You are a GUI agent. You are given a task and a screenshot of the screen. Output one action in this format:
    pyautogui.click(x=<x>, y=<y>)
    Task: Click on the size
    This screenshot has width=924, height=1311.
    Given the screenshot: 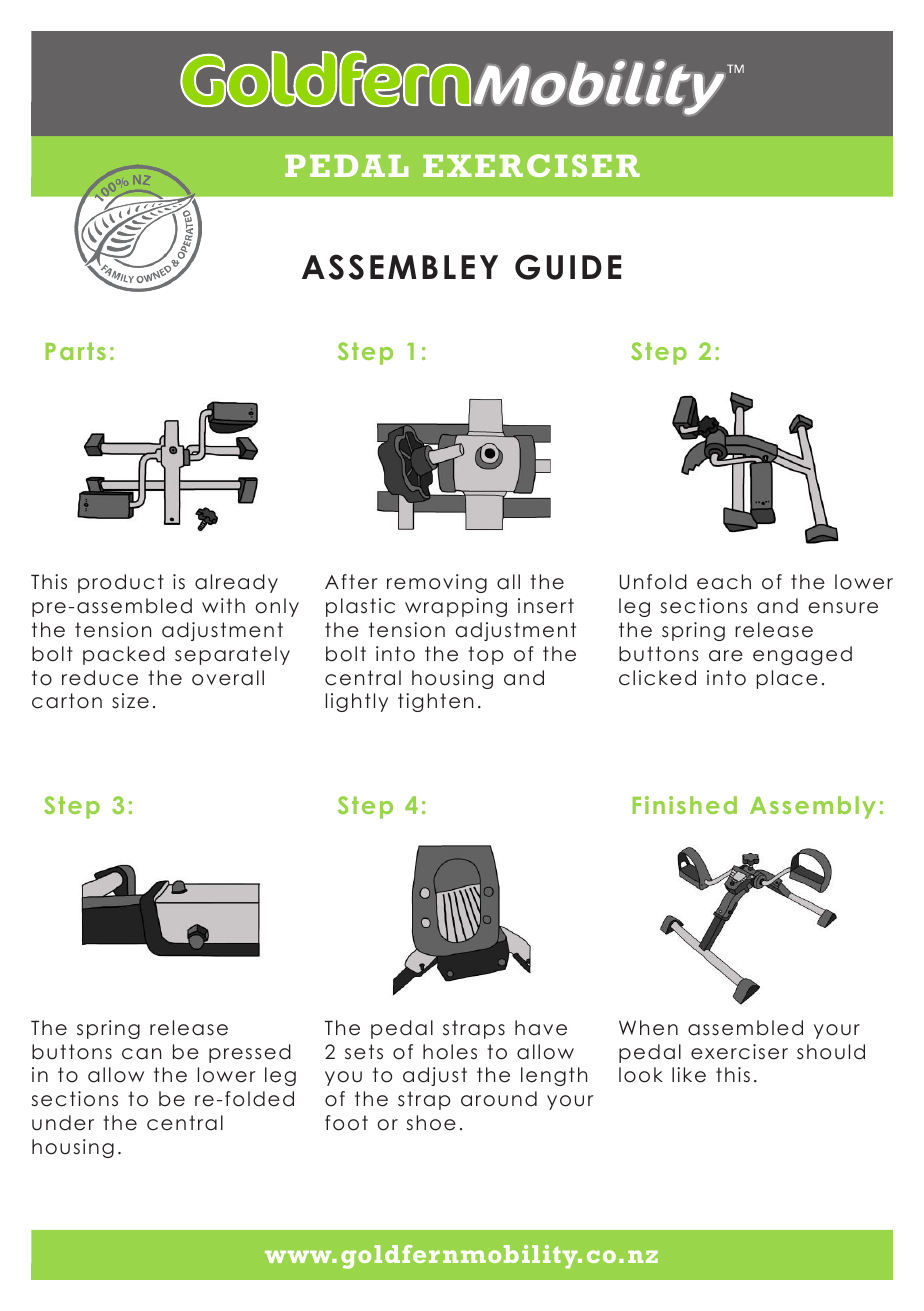 What is the action you would take?
    pyautogui.click(x=130, y=701)
